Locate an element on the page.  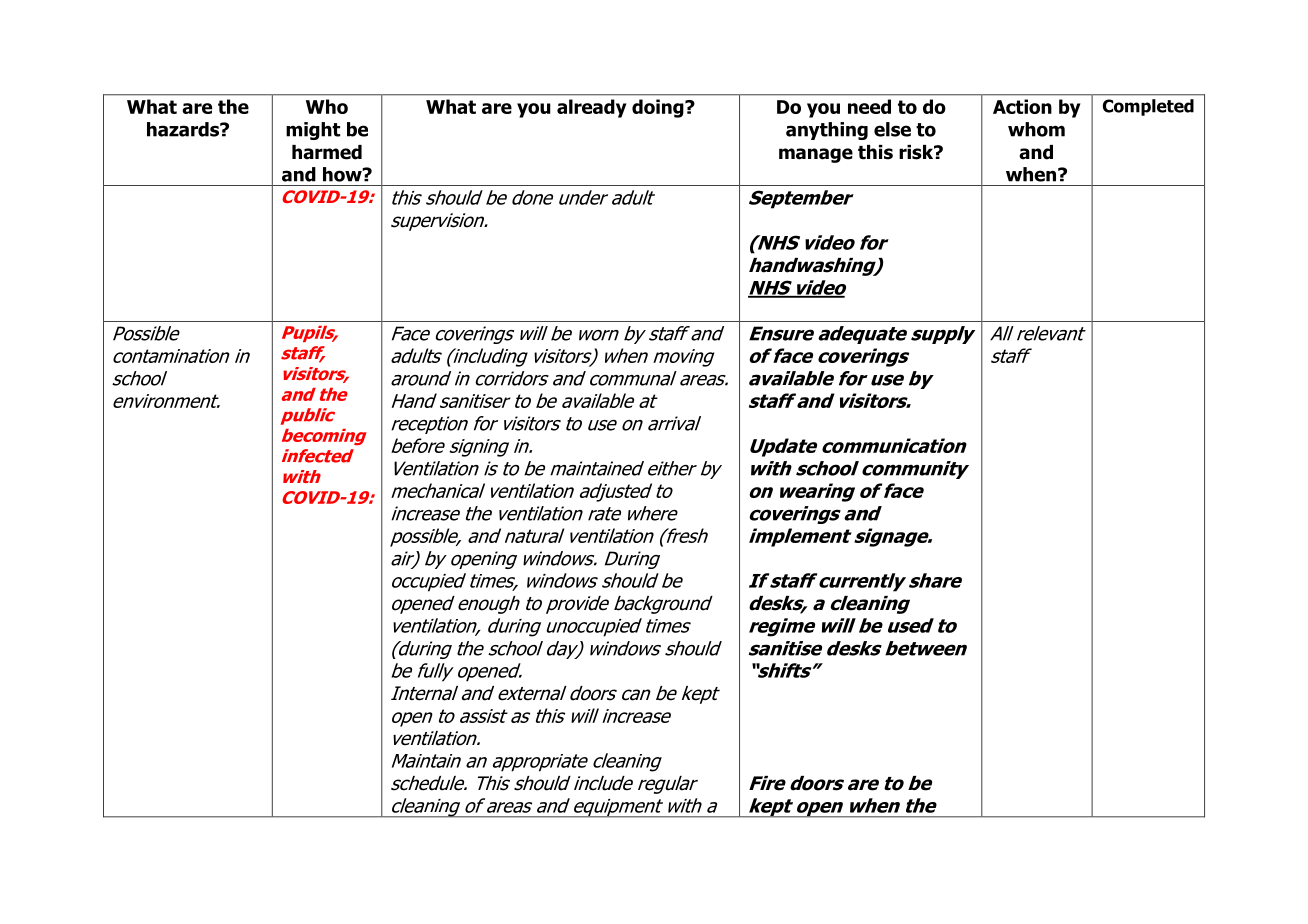
Action is located at coordinates (1022, 106).
